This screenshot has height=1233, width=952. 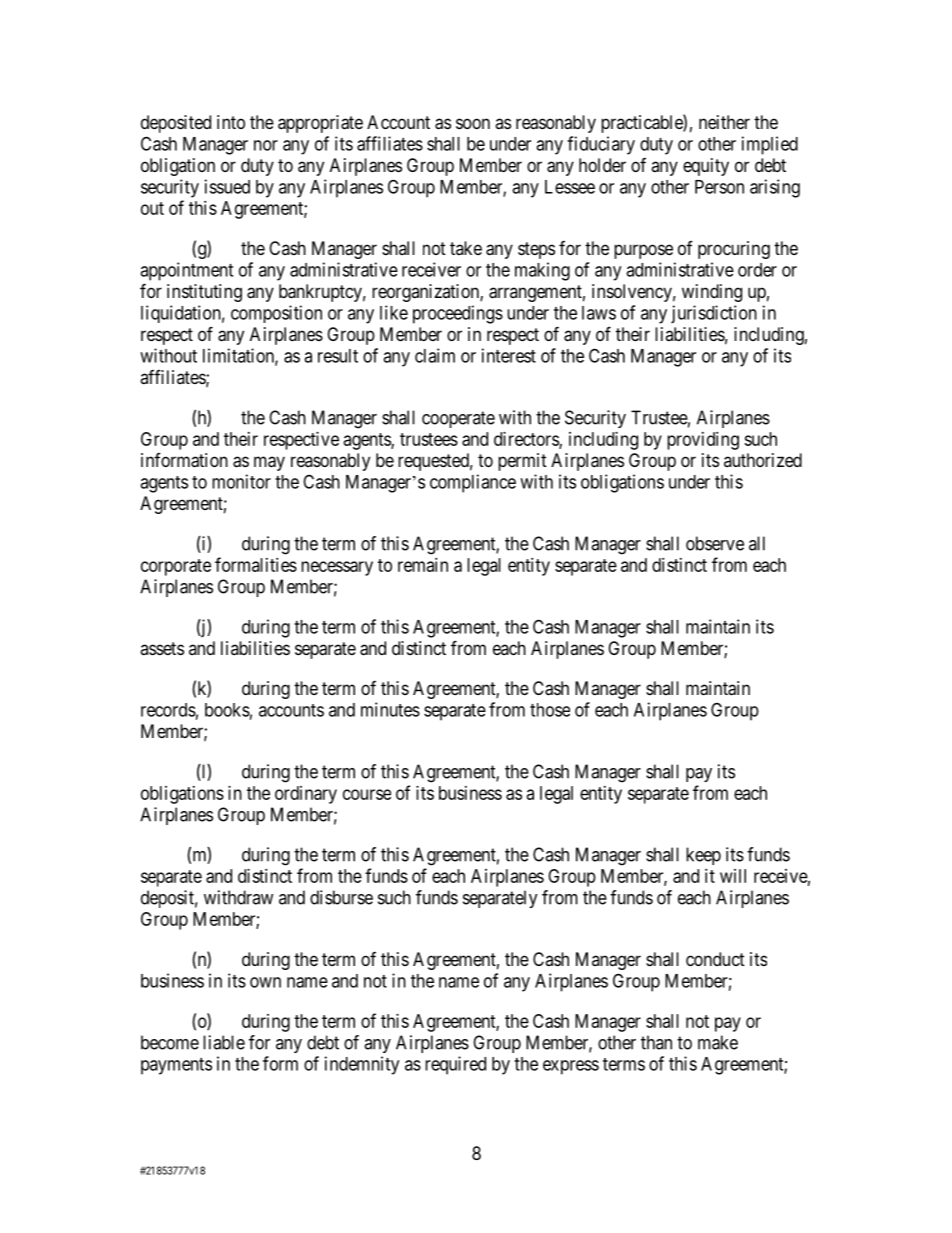 What do you see at coordinates (224, 1042) in the screenshot?
I see `liable` at bounding box center [224, 1042].
